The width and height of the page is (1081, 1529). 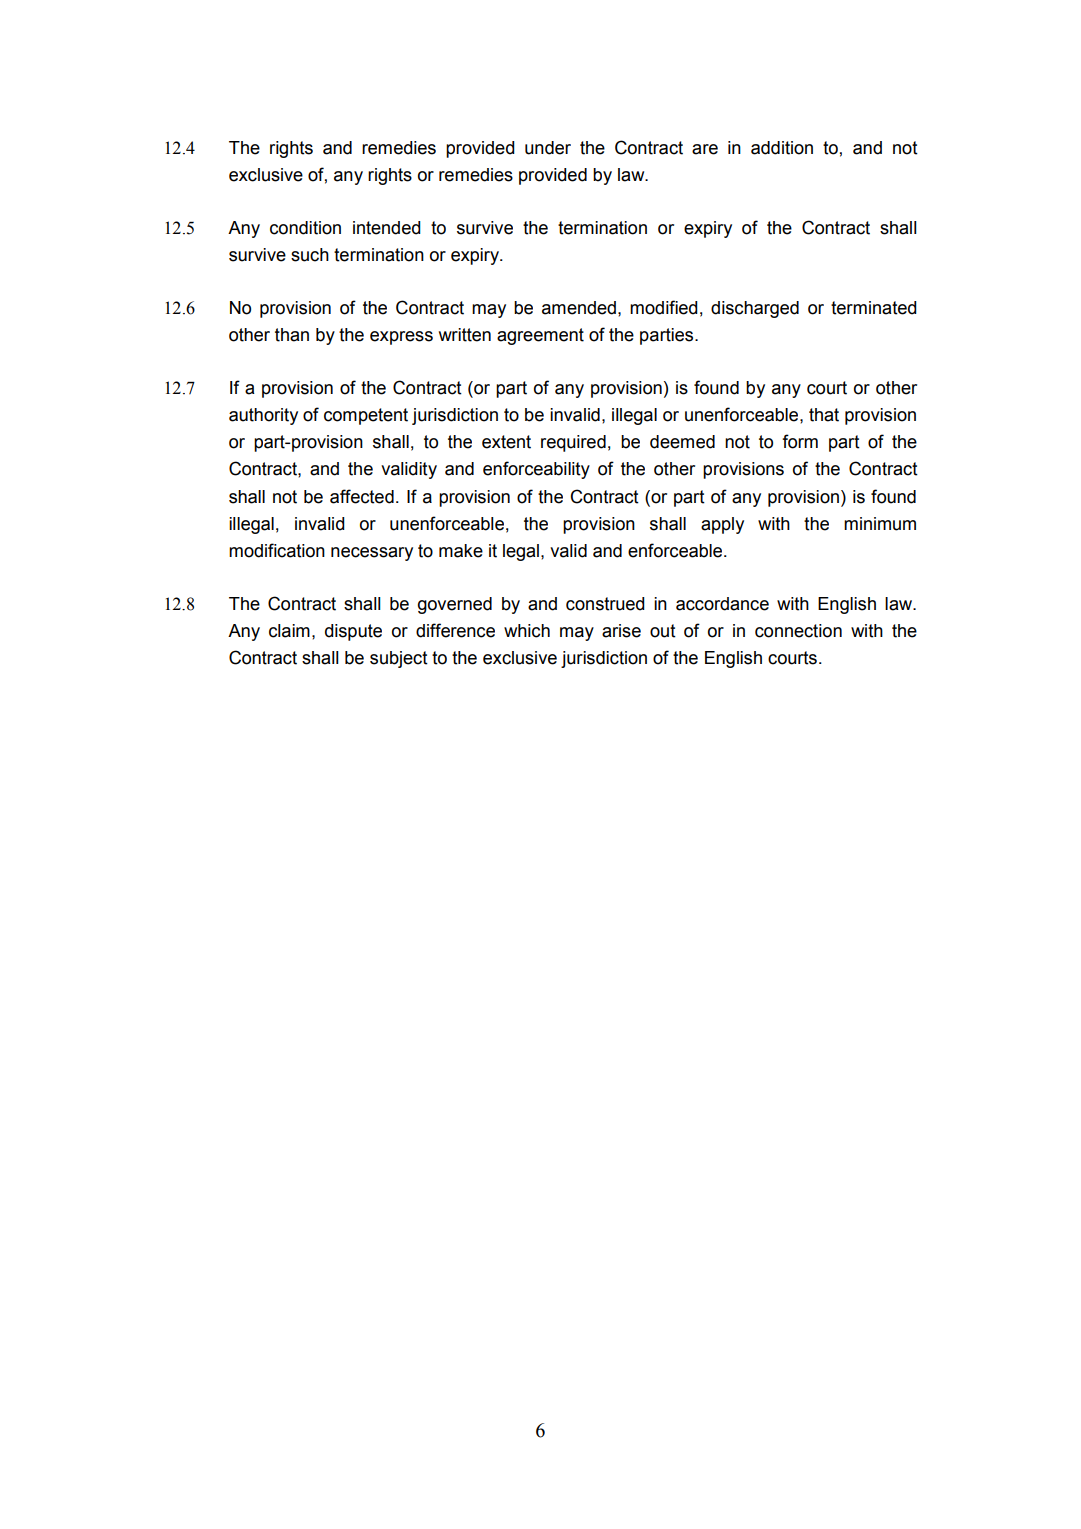 I want to click on required, so click(x=573, y=443).
